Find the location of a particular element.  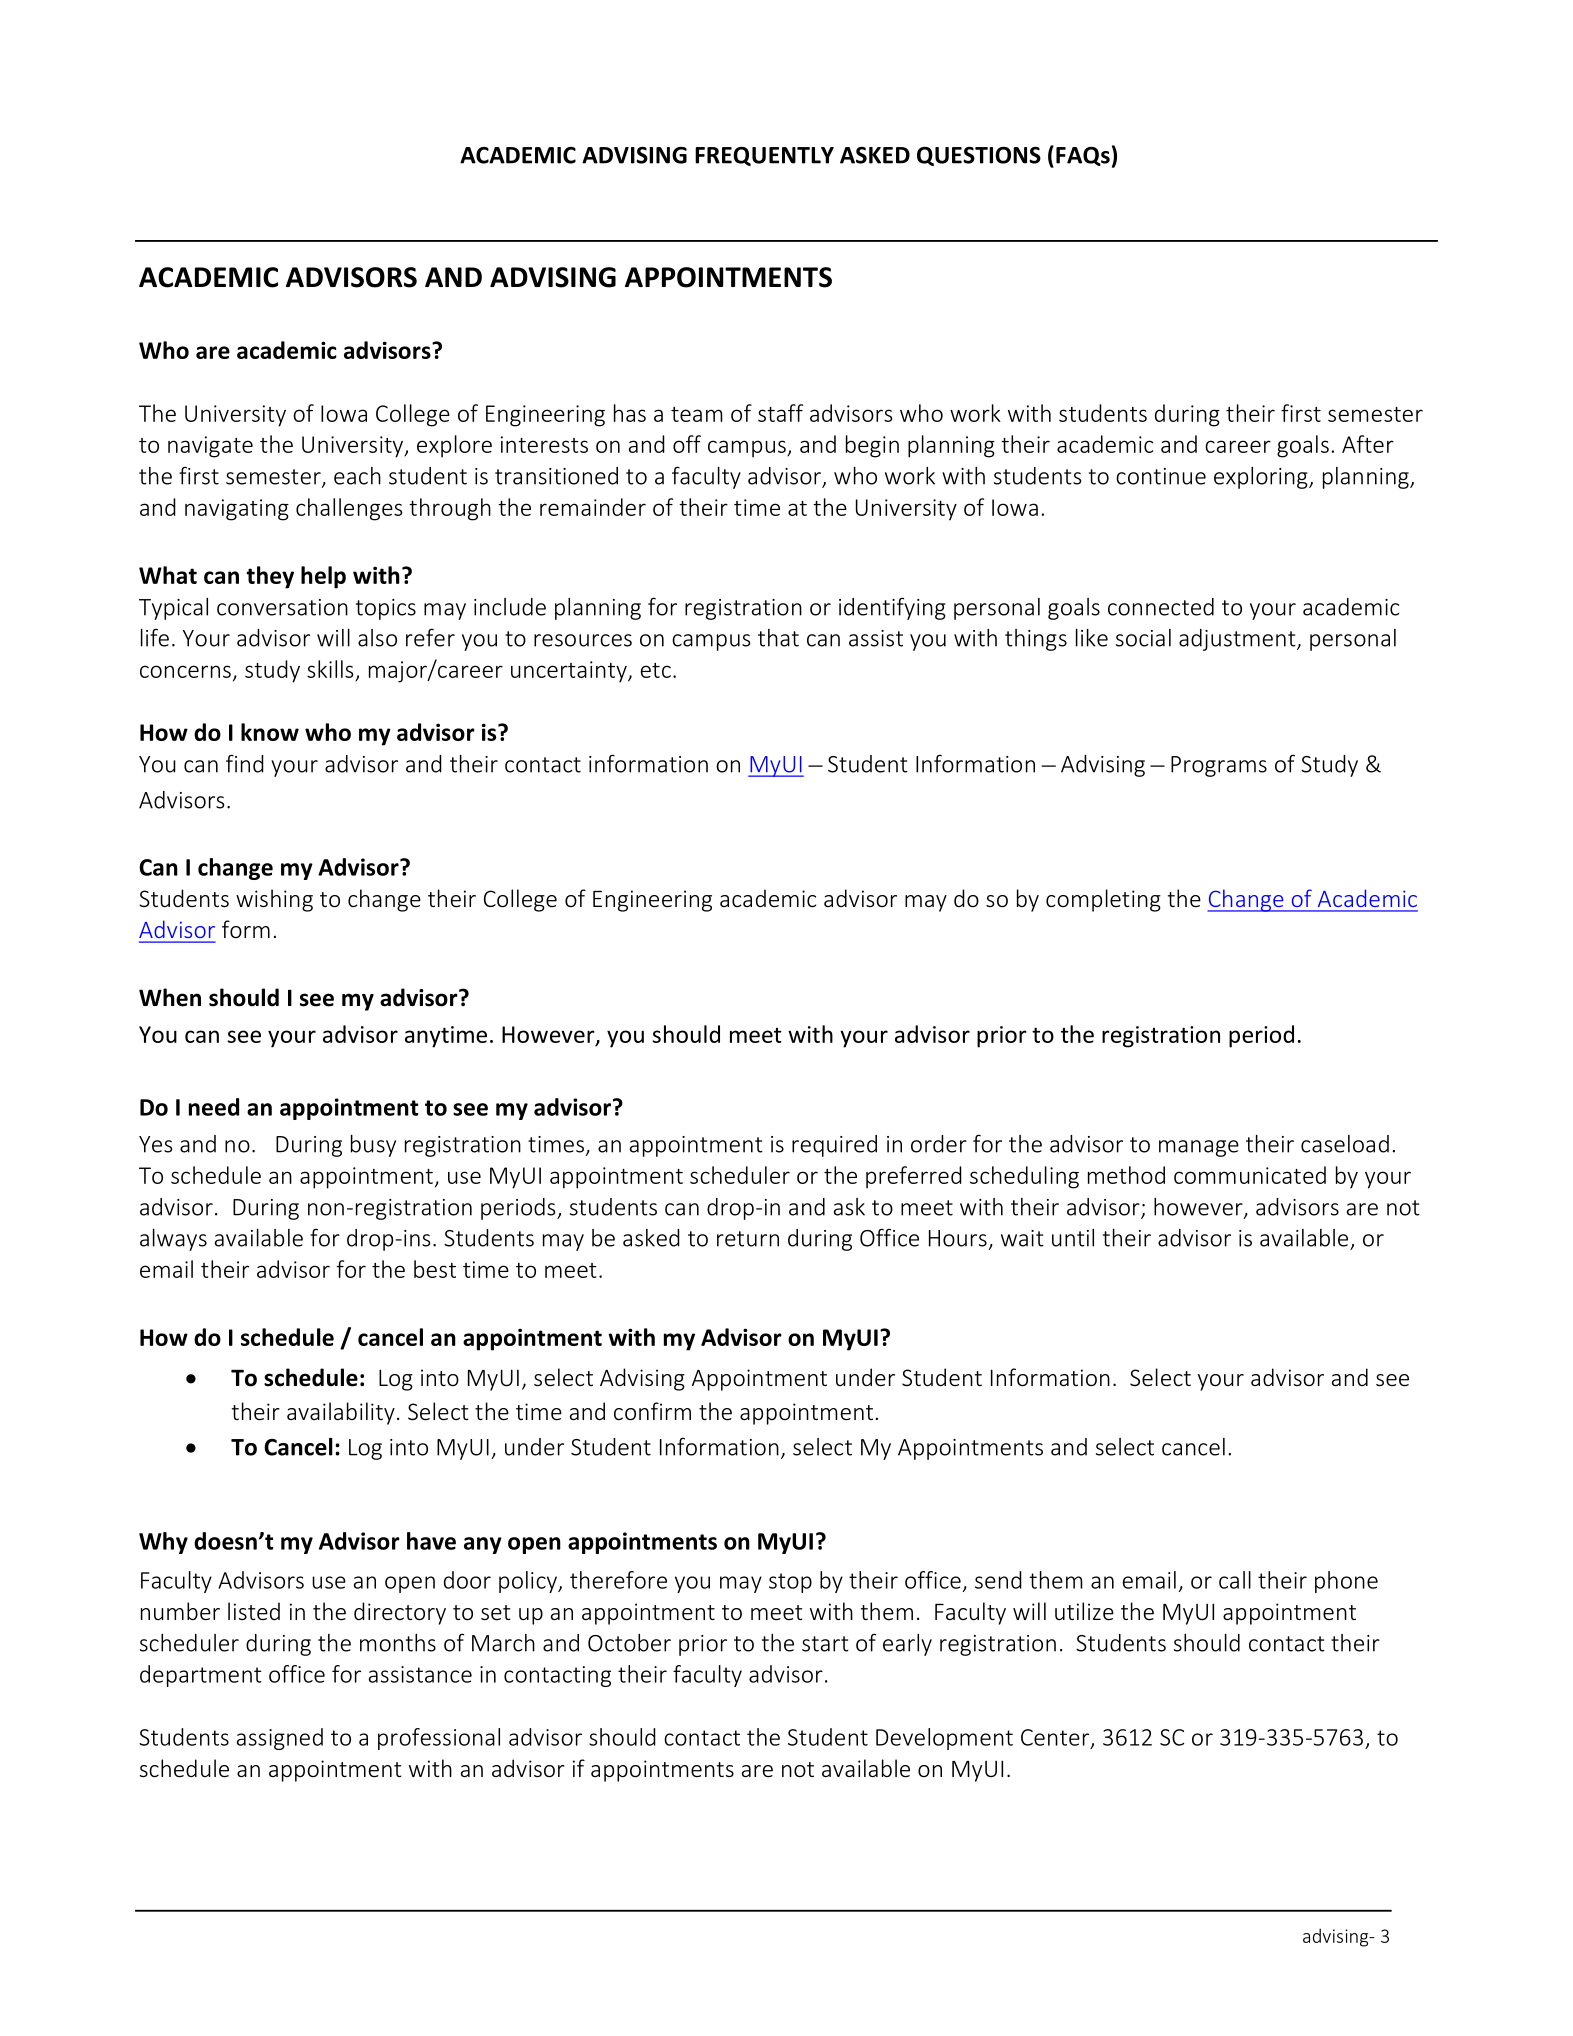

assigned is located at coordinates (280, 1739).
